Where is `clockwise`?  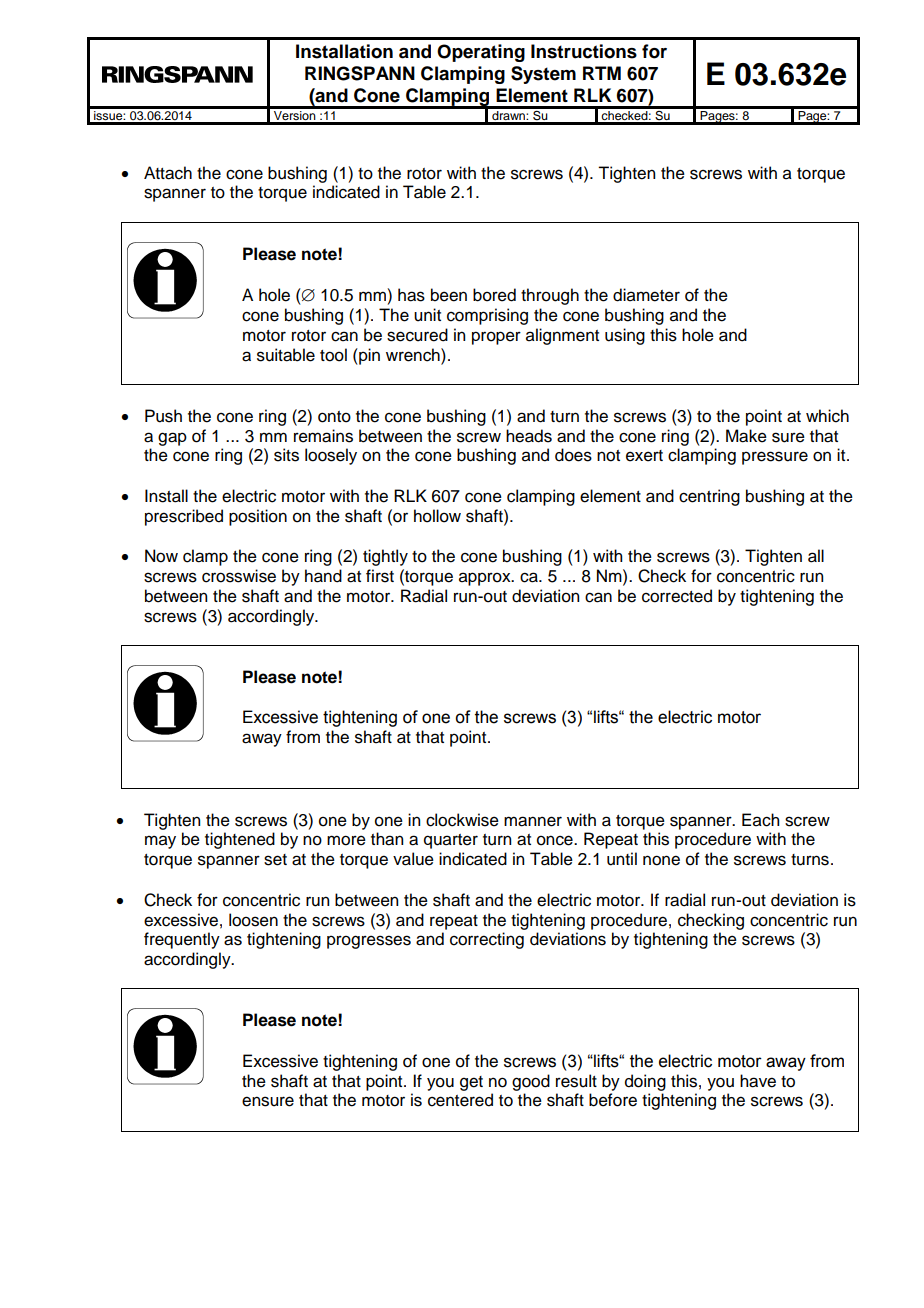
clockwise is located at coordinates (462, 820).
